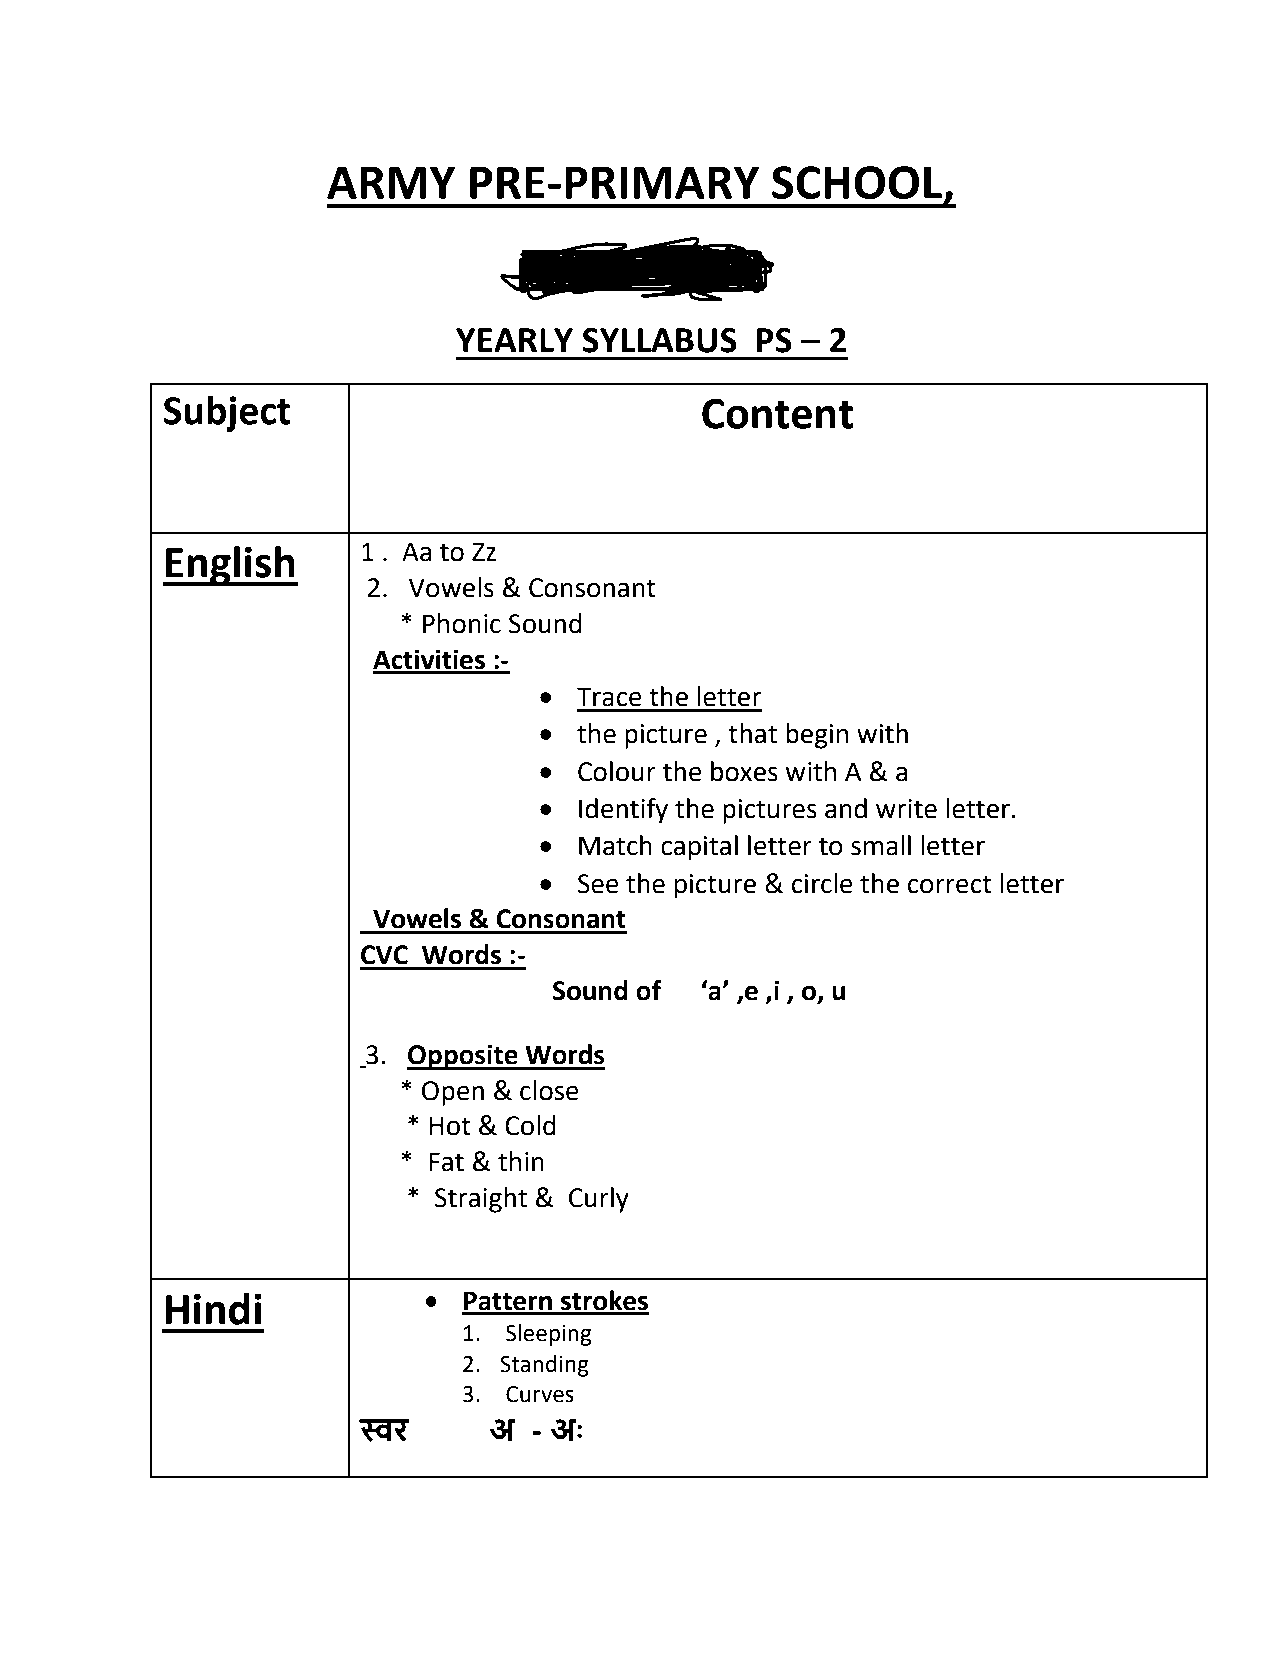  Describe the element at coordinates (548, 1335) in the image. I see `Sleeping` at that location.
